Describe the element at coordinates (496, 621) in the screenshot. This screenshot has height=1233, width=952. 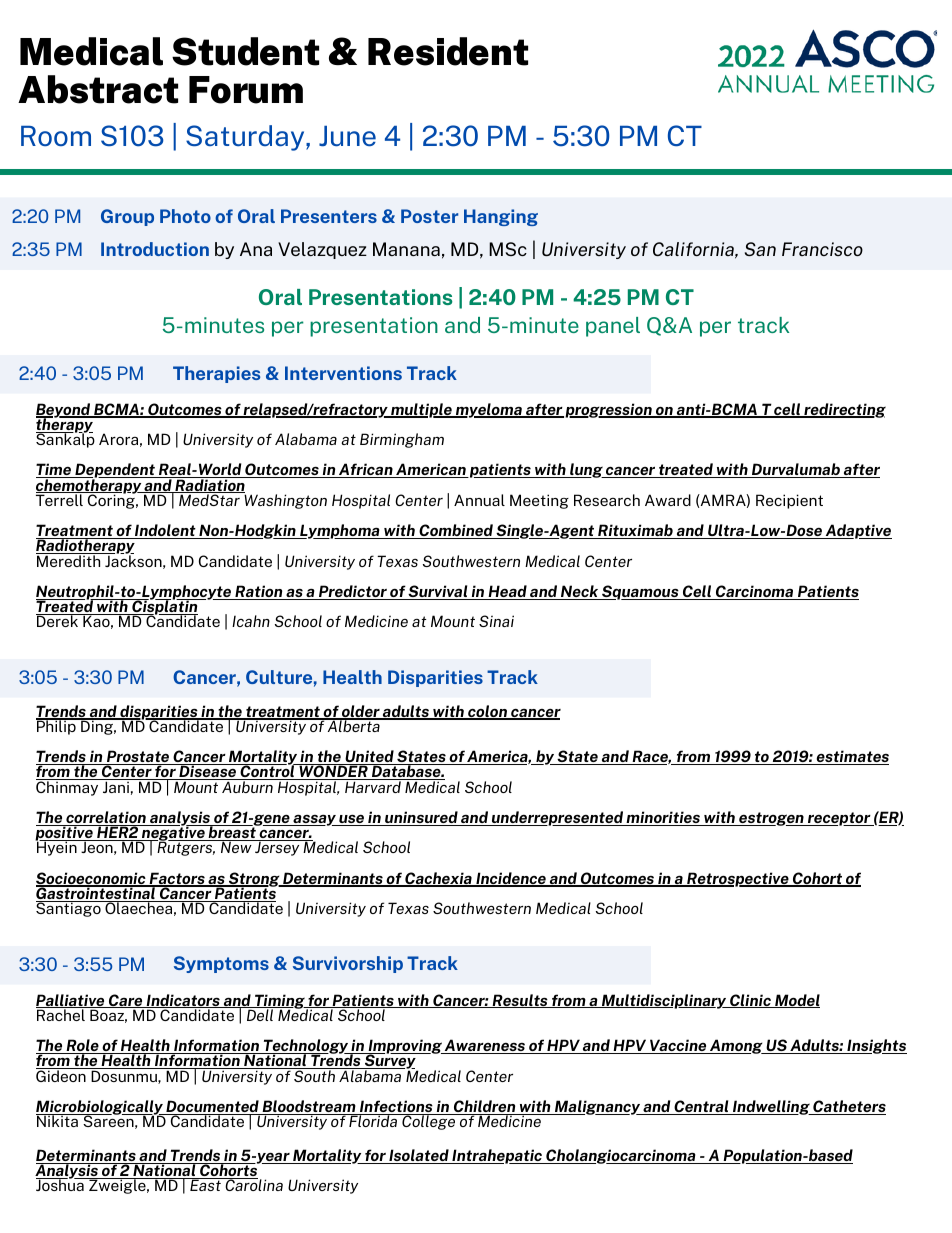
I see `Sinai` at that location.
